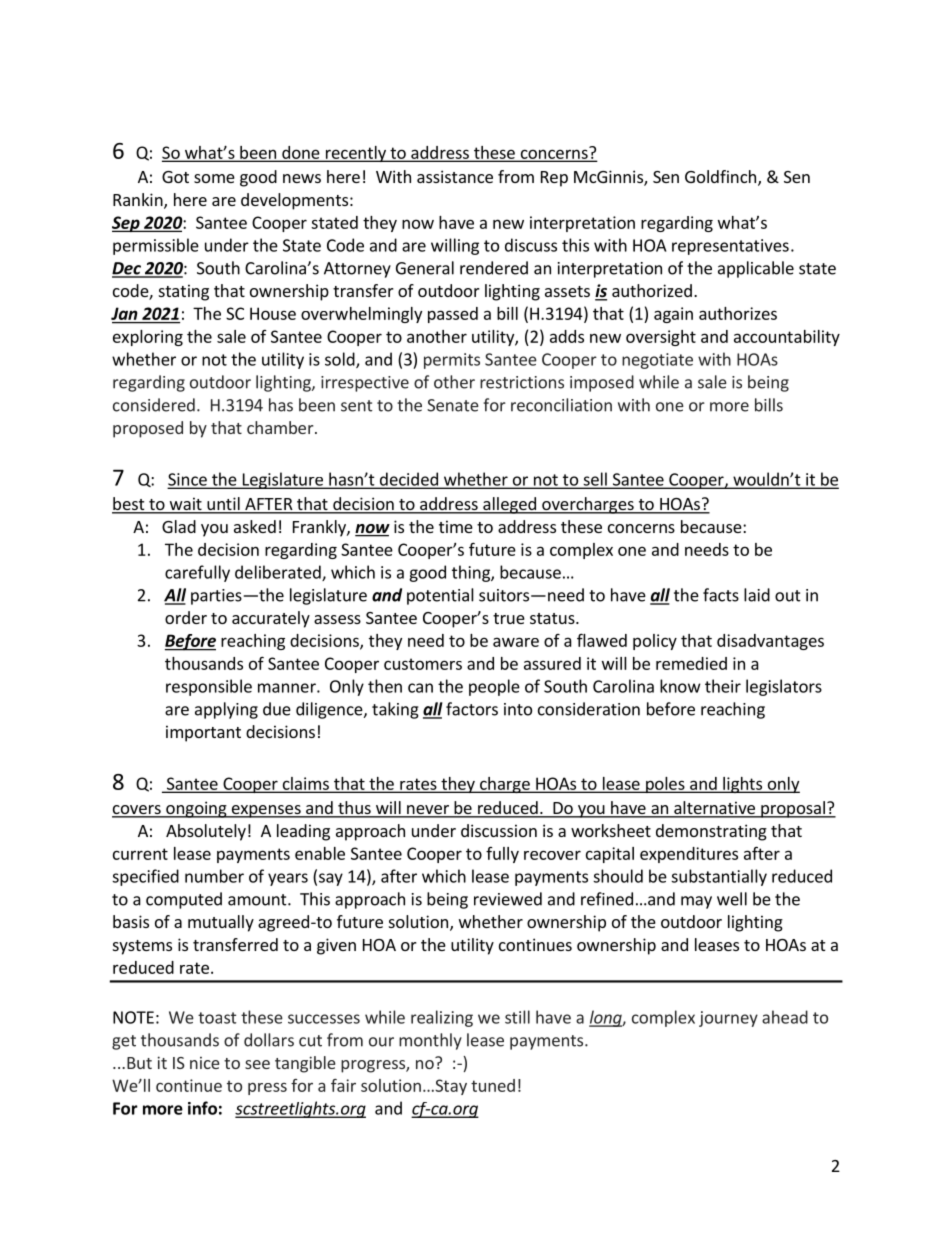  What do you see at coordinates (214, 178) in the screenshot?
I see `some` at bounding box center [214, 178].
